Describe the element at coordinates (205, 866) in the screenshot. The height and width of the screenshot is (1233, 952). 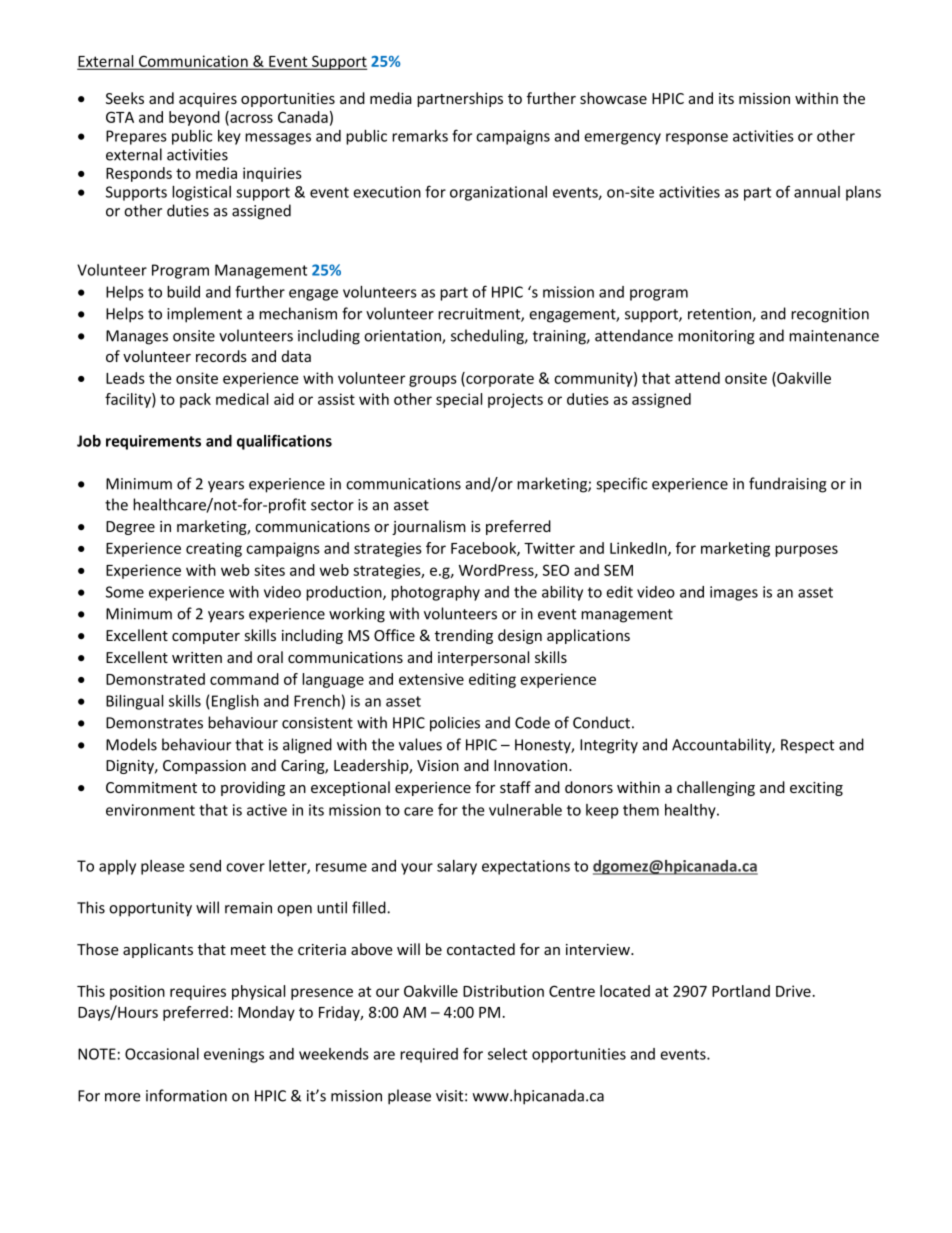
I see `send` at that location.
